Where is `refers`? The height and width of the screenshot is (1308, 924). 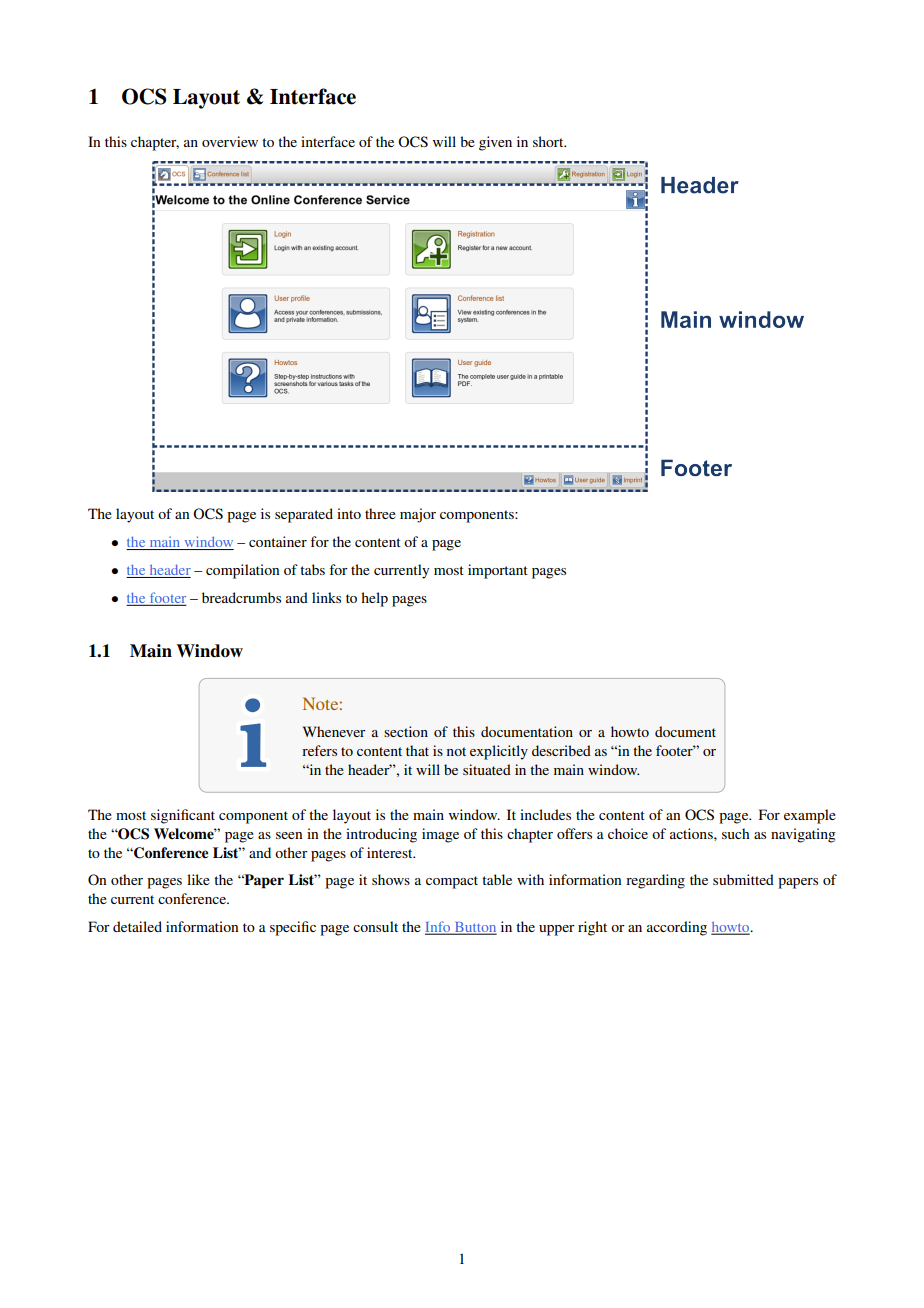
refers is located at coordinates (319, 750).
